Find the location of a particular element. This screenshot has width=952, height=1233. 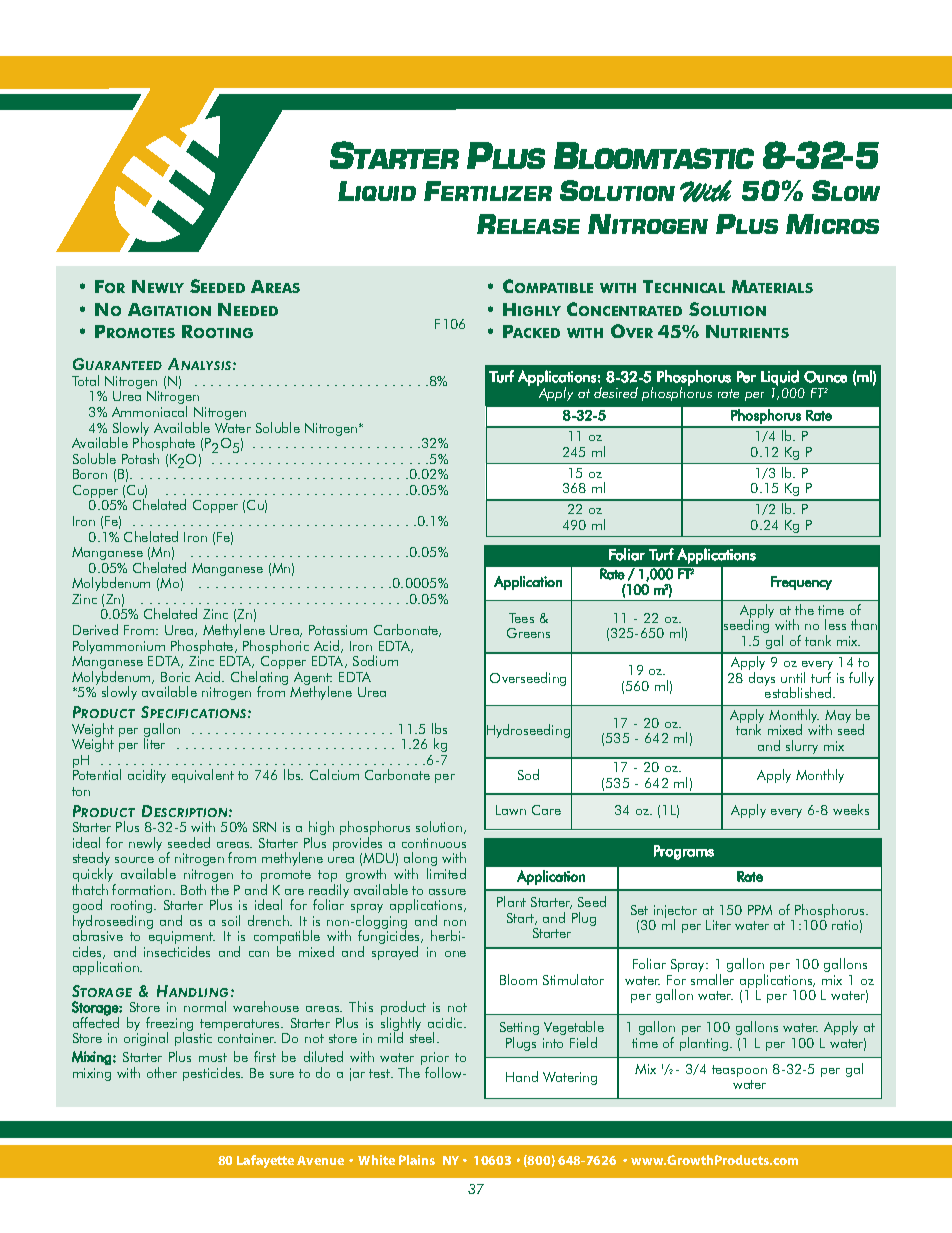

PPM is located at coordinates (760, 910).
